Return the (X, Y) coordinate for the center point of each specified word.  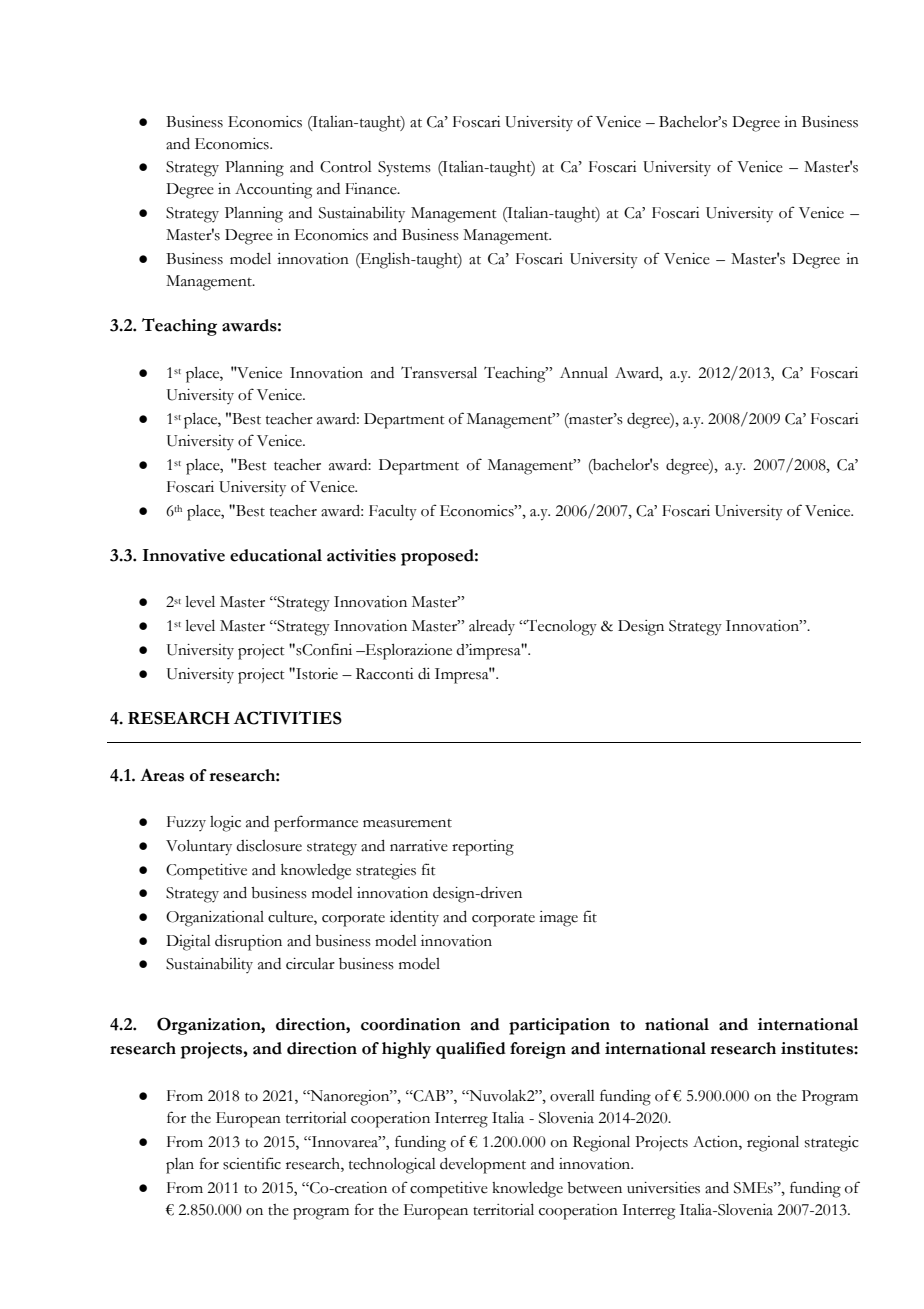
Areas (162, 775)
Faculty (393, 513)
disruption (248, 943)
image (558, 919)
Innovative (184, 555)
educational (276, 555)
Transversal (439, 372)
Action (716, 1143)
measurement (407, 823)
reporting (483, 848)
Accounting (273, 191)
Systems (404, 169)
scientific (252, 1163)
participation (559, 1026)
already (492, 627)
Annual (584, 373)
